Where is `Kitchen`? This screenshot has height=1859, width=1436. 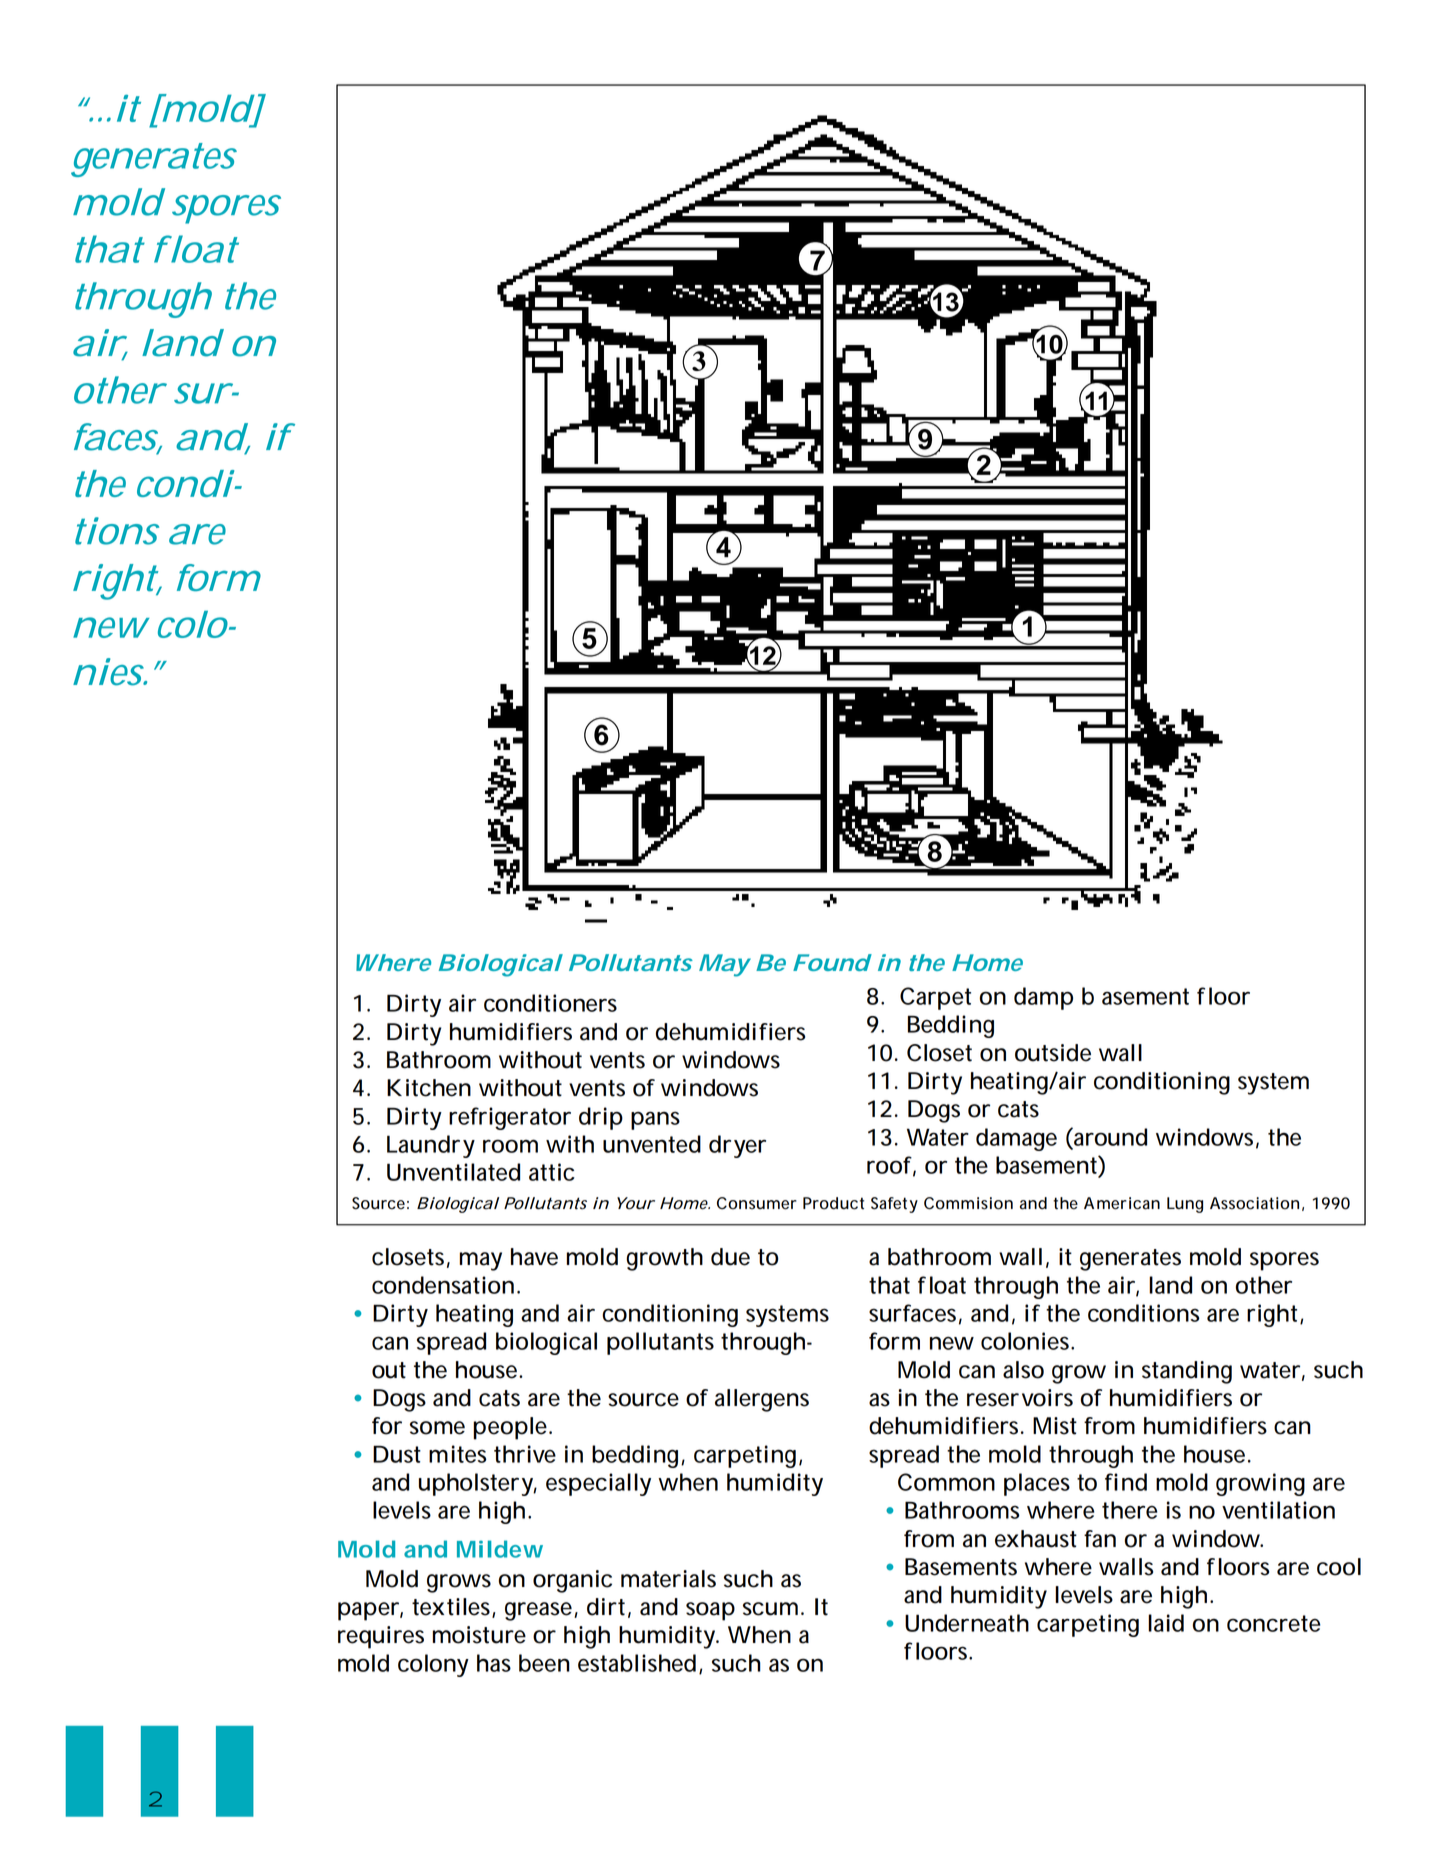
Kitchen is located at coordinates (429, 1088).
